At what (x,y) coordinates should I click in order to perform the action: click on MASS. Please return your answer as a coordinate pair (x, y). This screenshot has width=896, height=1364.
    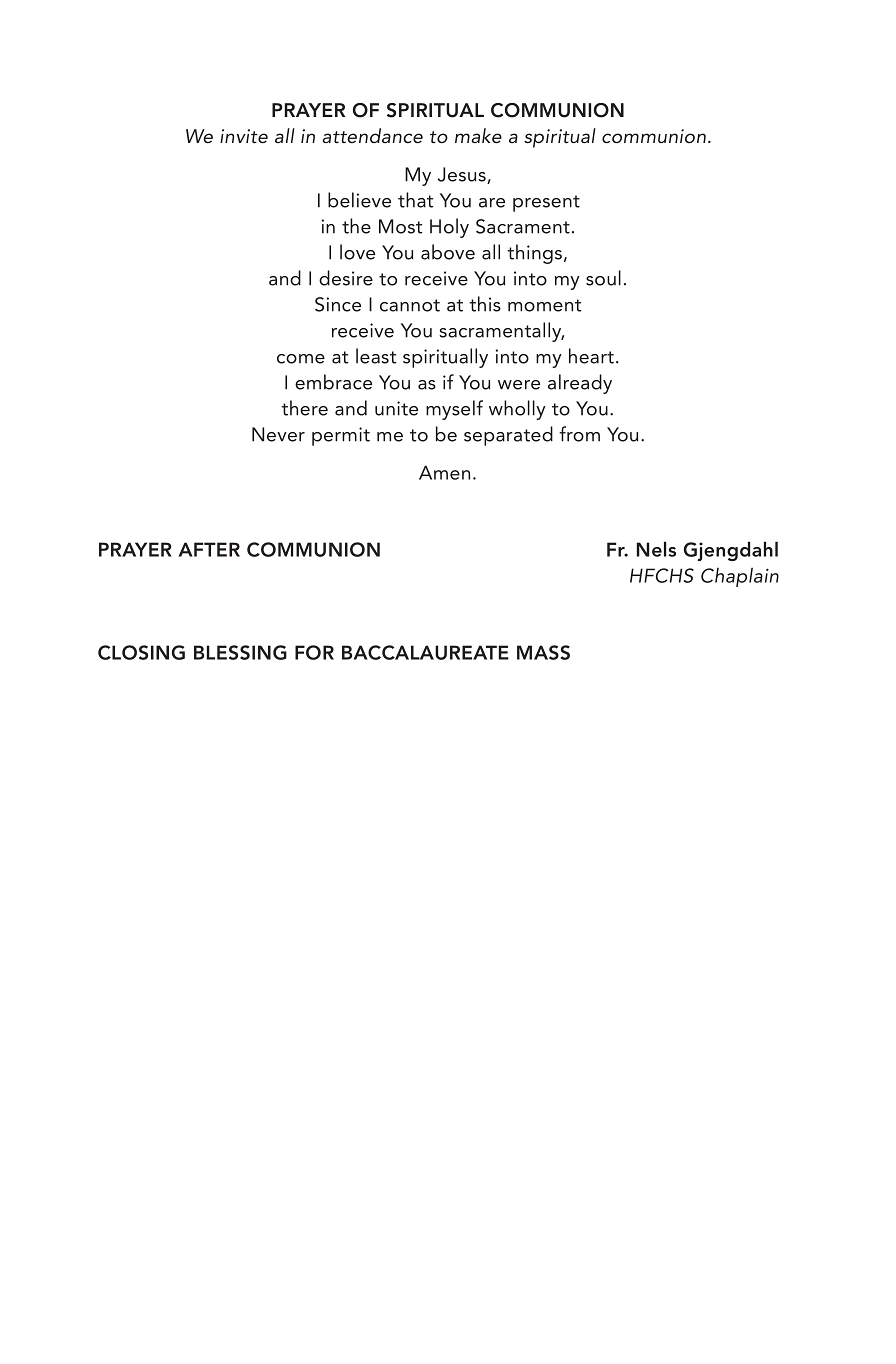
    Looking at the image, I should click on (543, 652).
